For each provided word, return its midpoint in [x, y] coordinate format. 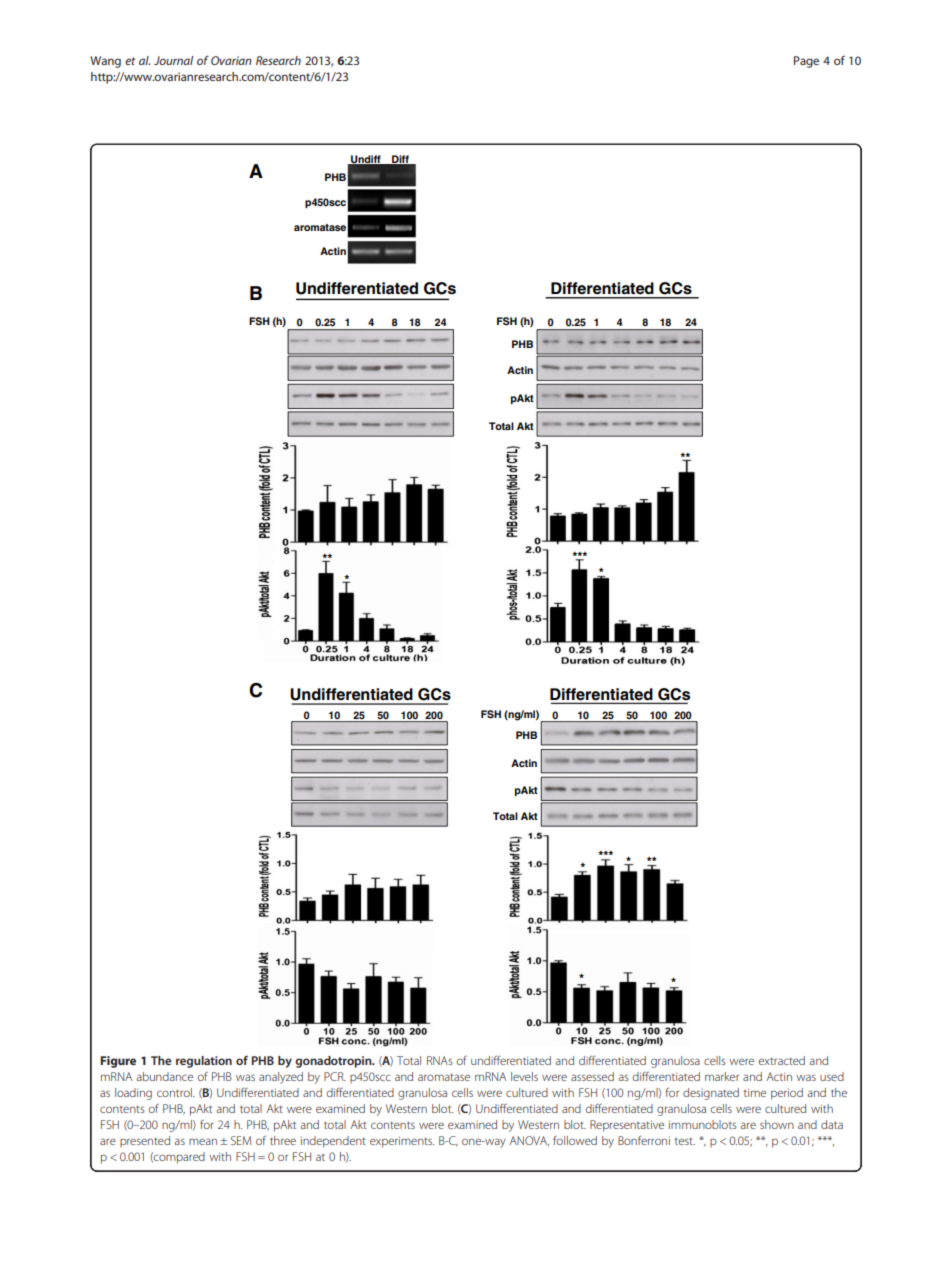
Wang [105, 62]
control [175, 1092]
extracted [782, 1060]
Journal [173, 60]
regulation [204, 1062]
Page [806, 62]
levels [524, 1076]
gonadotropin [334, 1062]
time [755, 1092]
